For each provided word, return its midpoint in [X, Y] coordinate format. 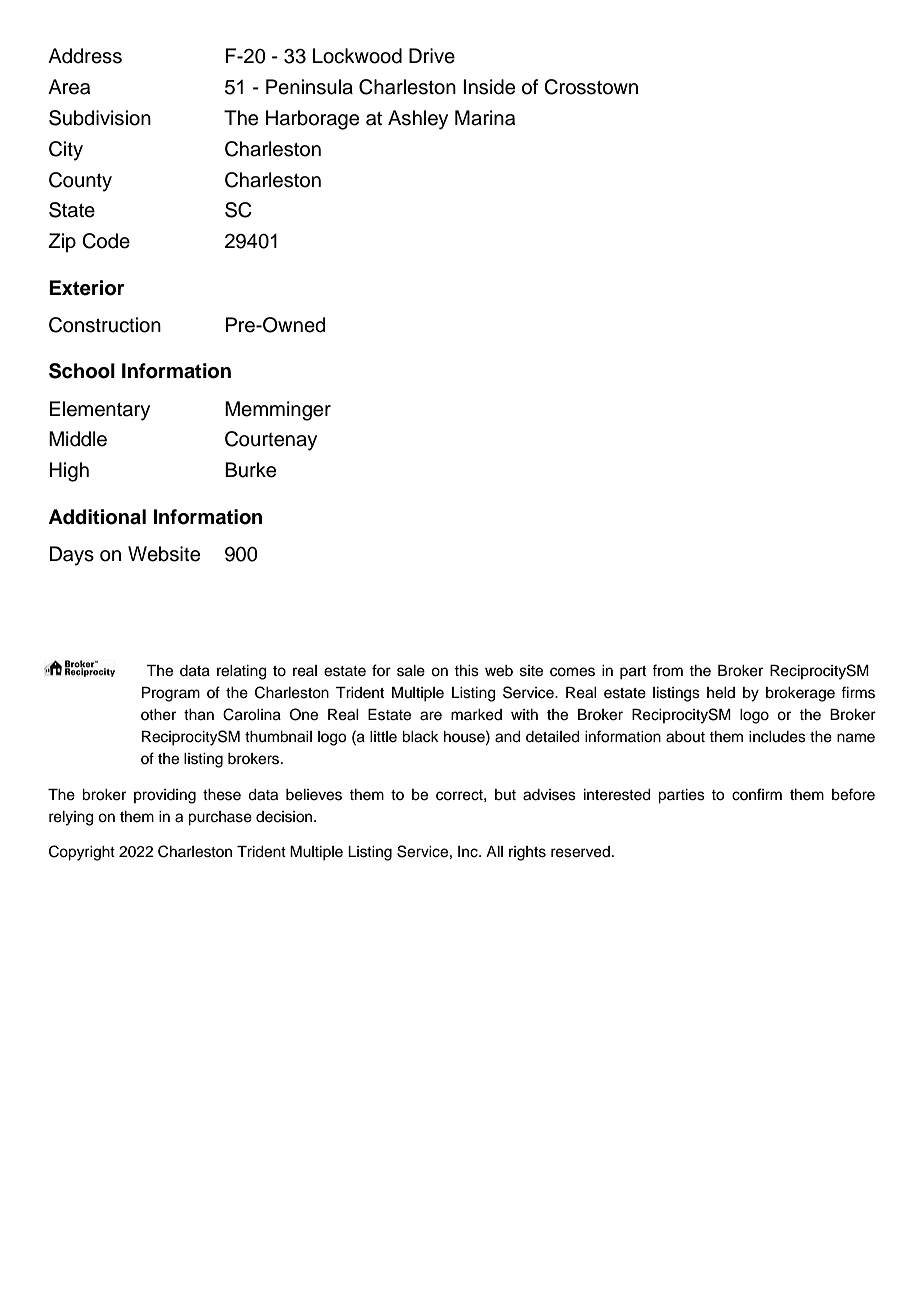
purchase [220, 818]
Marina [485, 118]
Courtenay [271, 441]
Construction [105, 325]
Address [85, 56]
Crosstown [591, 87]
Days [72, 556]
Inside [489, 87]
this [466, 671]
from [667, 670]
